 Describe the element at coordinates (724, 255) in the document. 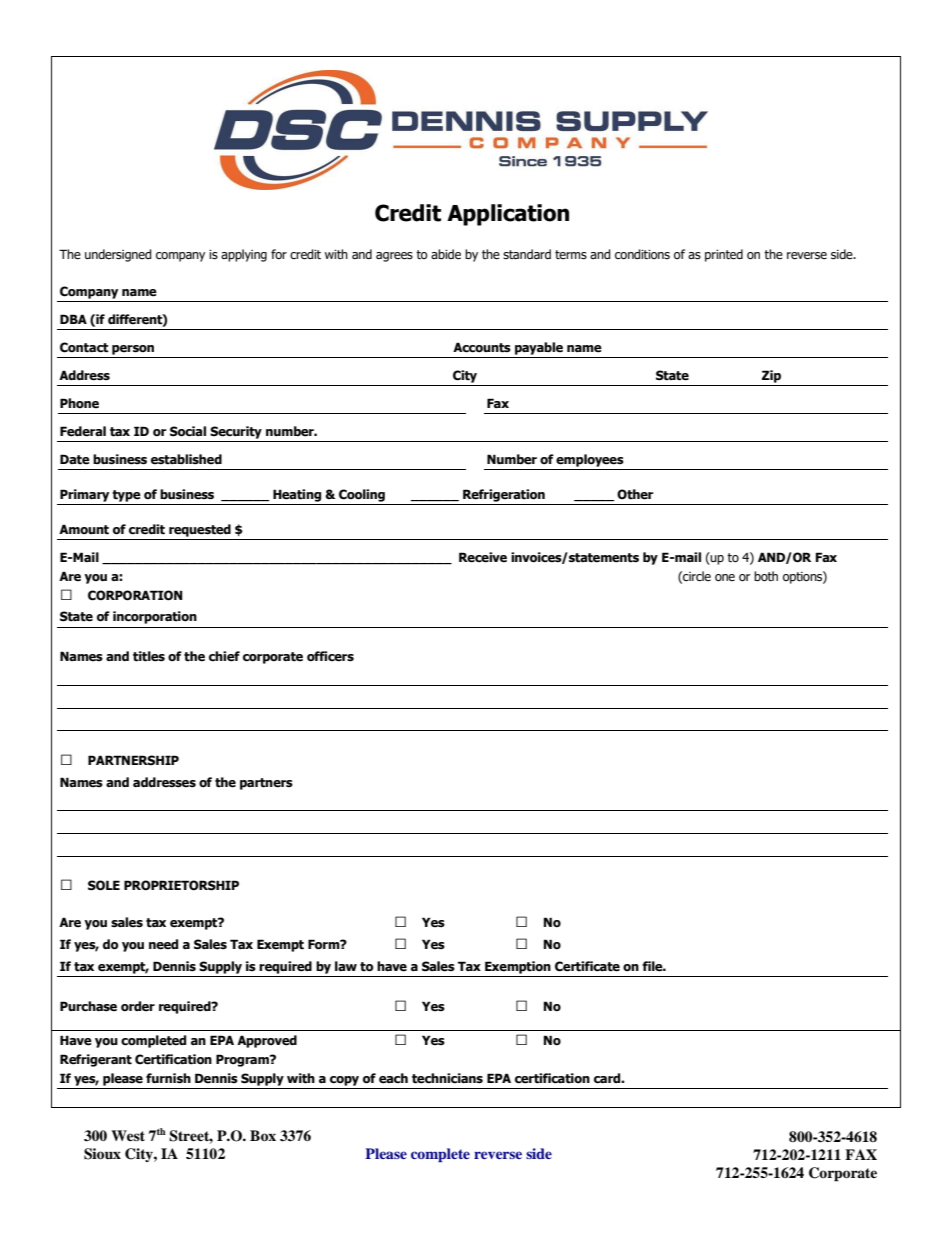

I see `printed` at that location.
